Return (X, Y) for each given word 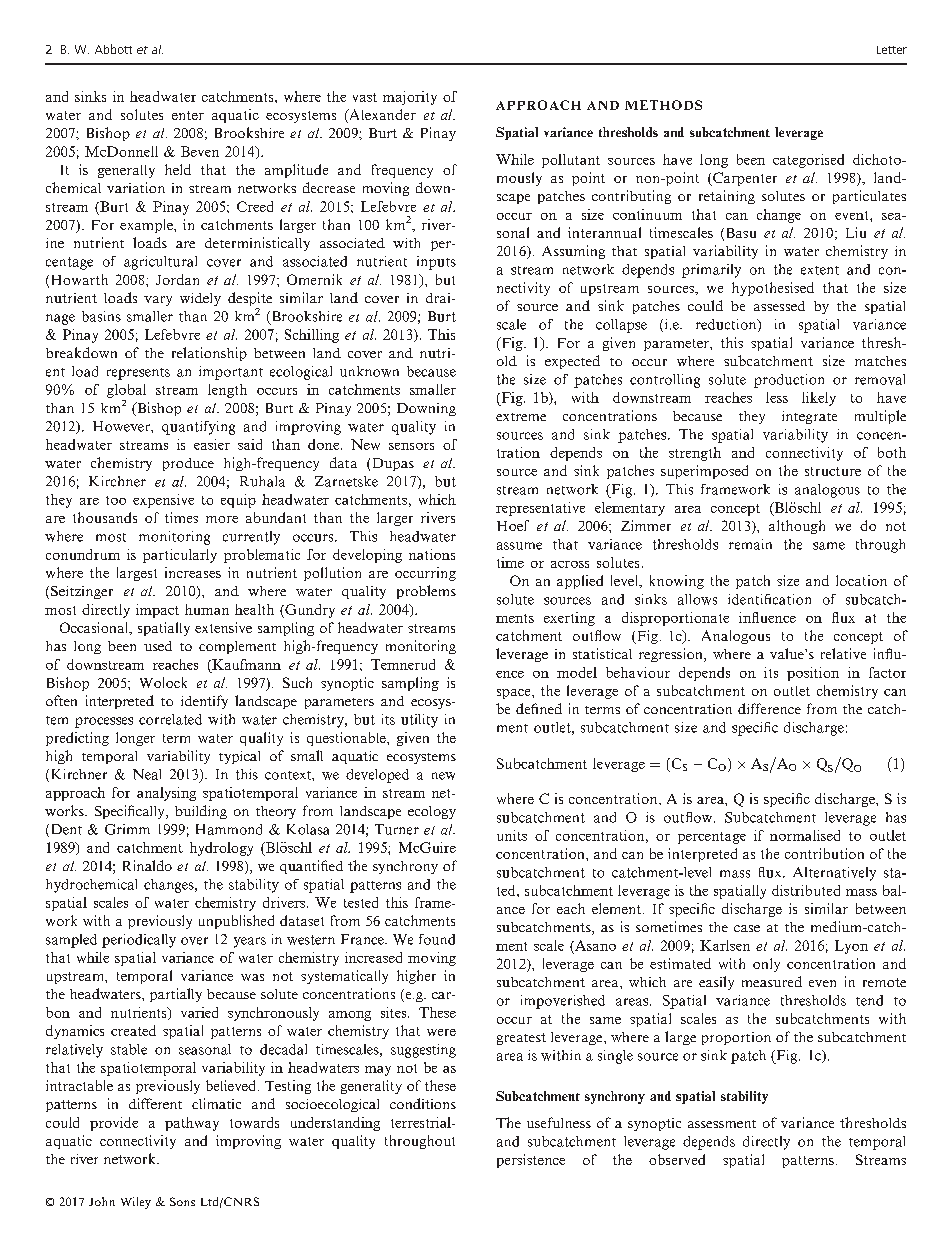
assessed (779, 306)
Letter (892, 50)
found (437, 939)
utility (419, 721)
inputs (436, 263)
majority (410, 98)
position (813, 674)
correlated (170, 719)
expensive (163, 501)
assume (519, 546)
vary (158, 301)
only (766, 965)
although (797, 527)
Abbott (113, 49)
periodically (139, 941)
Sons (182, 1201)
